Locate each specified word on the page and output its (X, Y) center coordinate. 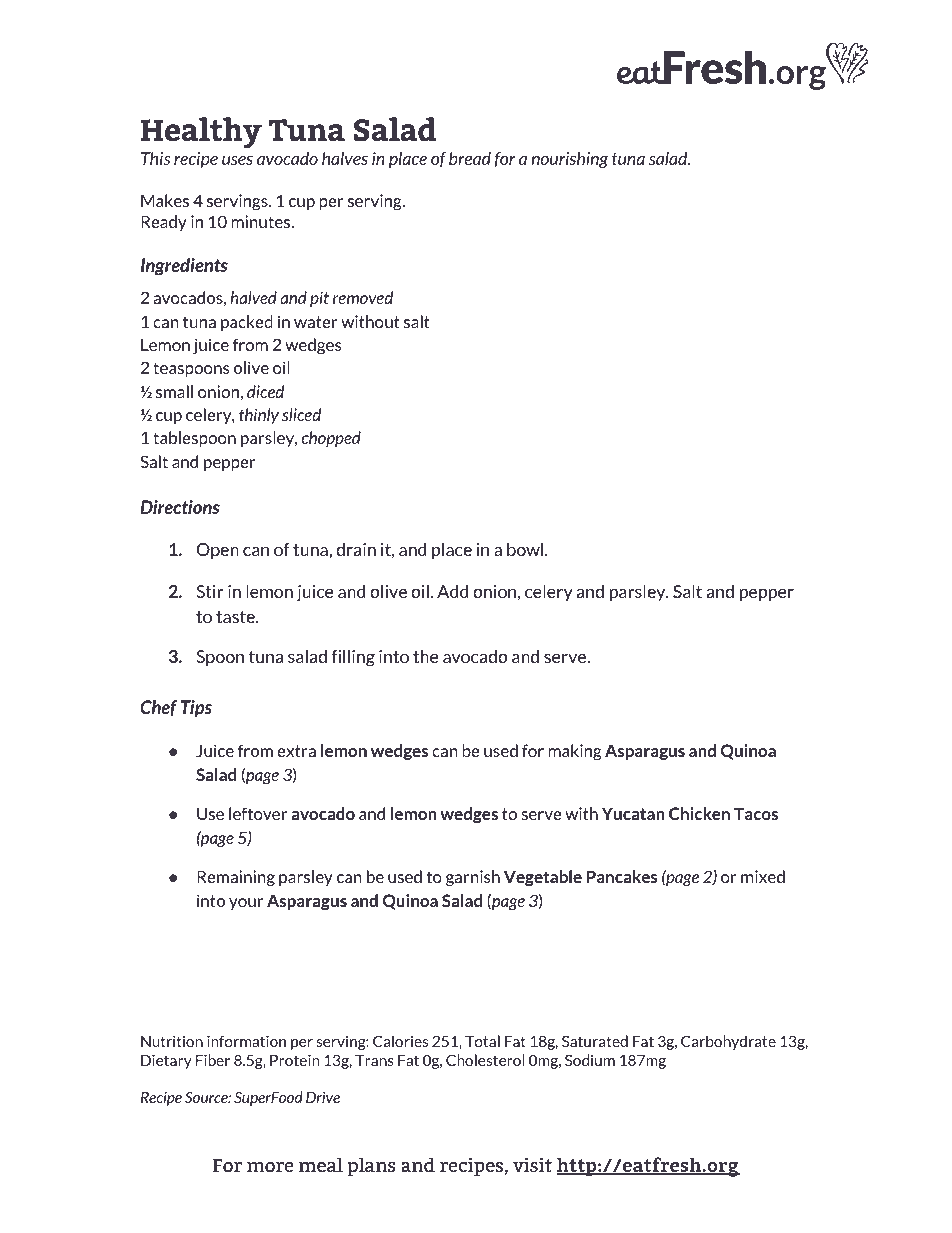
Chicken (699, 813)
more (270, 1167)
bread (470, 158)
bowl (526, 549)
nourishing (569, 160)
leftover (258, 813)
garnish (473, 878)
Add (452, 591)
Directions (180, 507)
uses (237, 160)
